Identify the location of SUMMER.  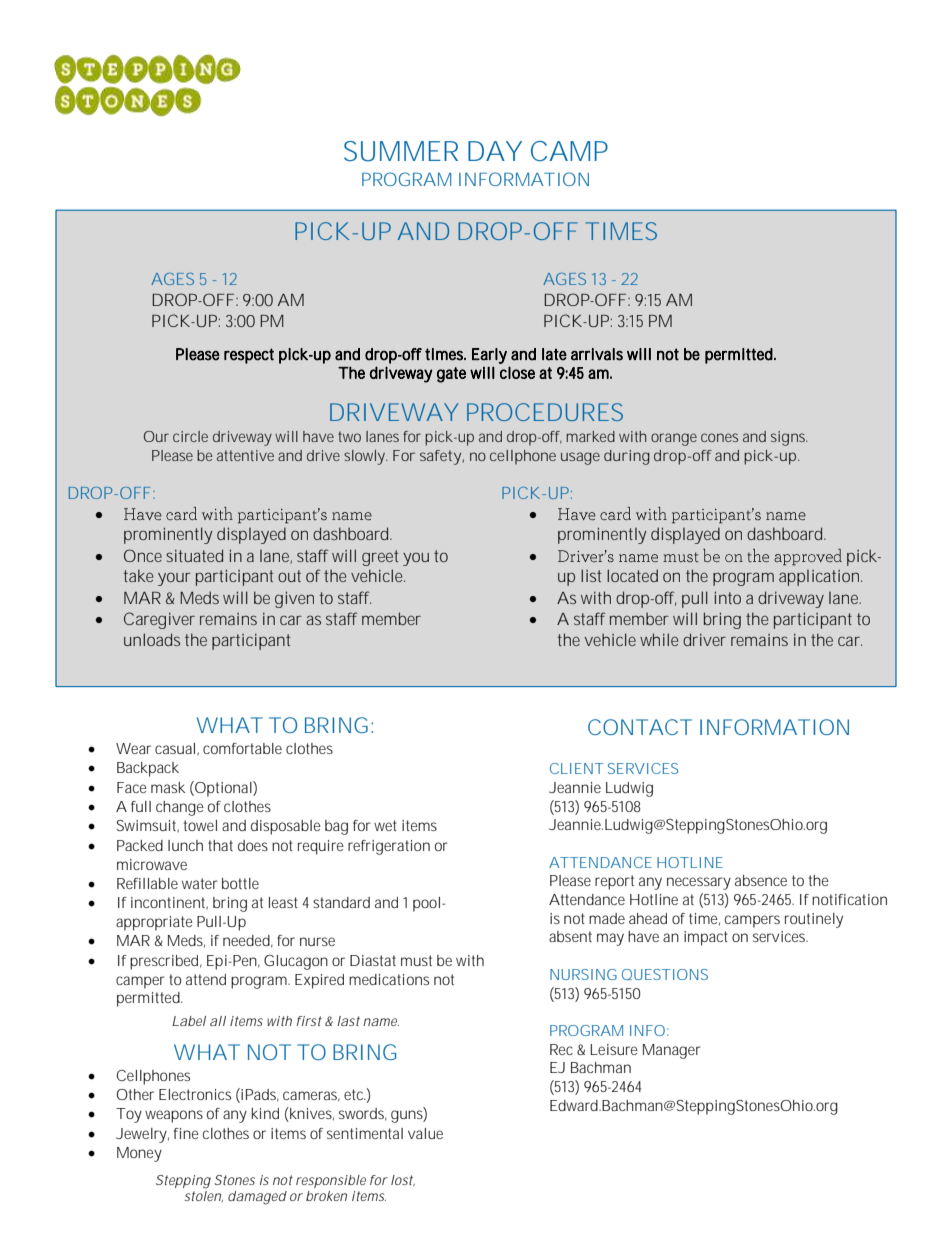
(401, 151).
